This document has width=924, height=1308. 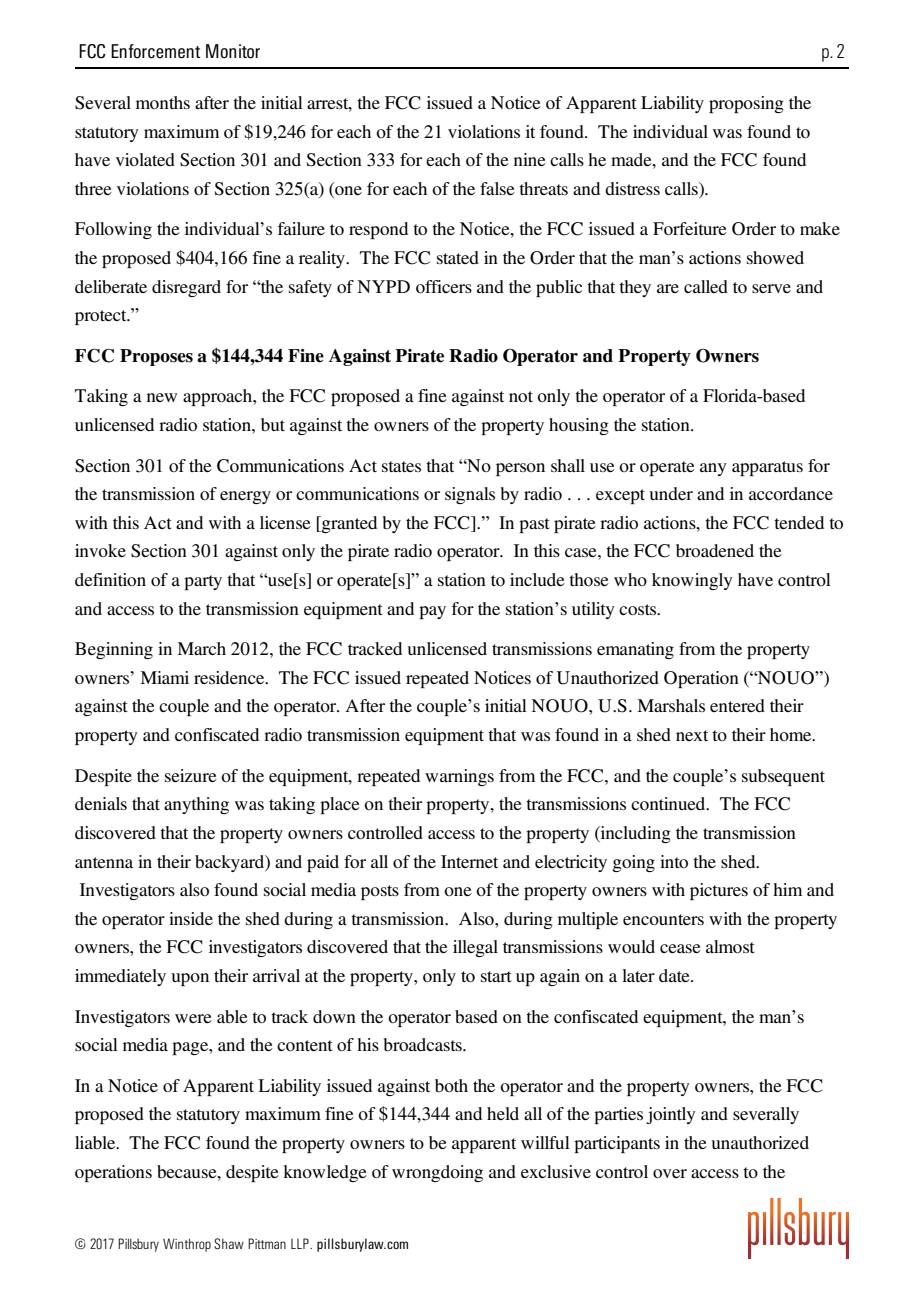 What do you see at coordinates (737, 705) in the document?
I see `entered` at bounding box center [737, 705].
